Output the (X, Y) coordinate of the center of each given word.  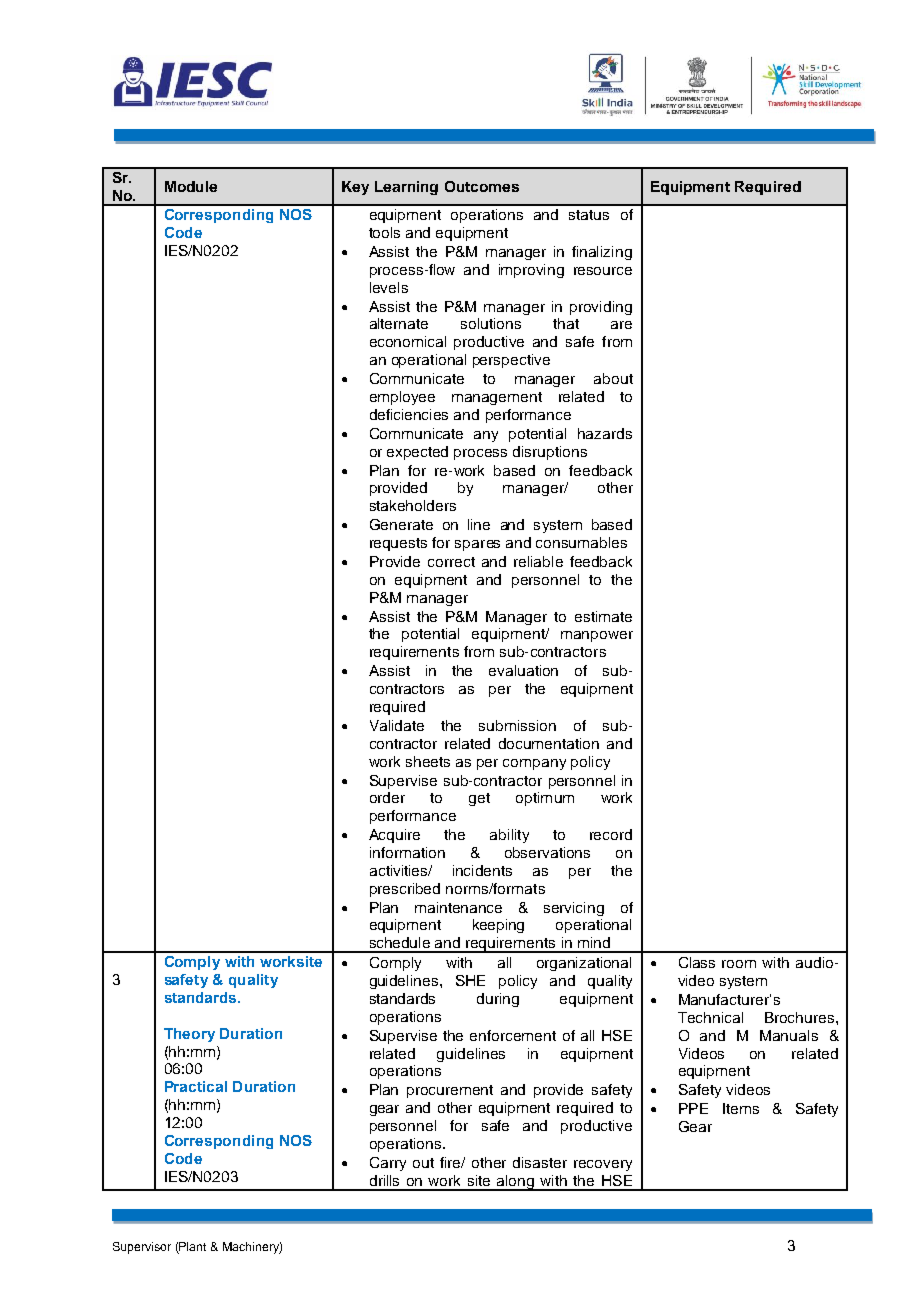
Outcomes (482, 186)
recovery (603, 1165)
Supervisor (142, 1248)
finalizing (602, 253)
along (516, 1183)
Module (191, 186)
